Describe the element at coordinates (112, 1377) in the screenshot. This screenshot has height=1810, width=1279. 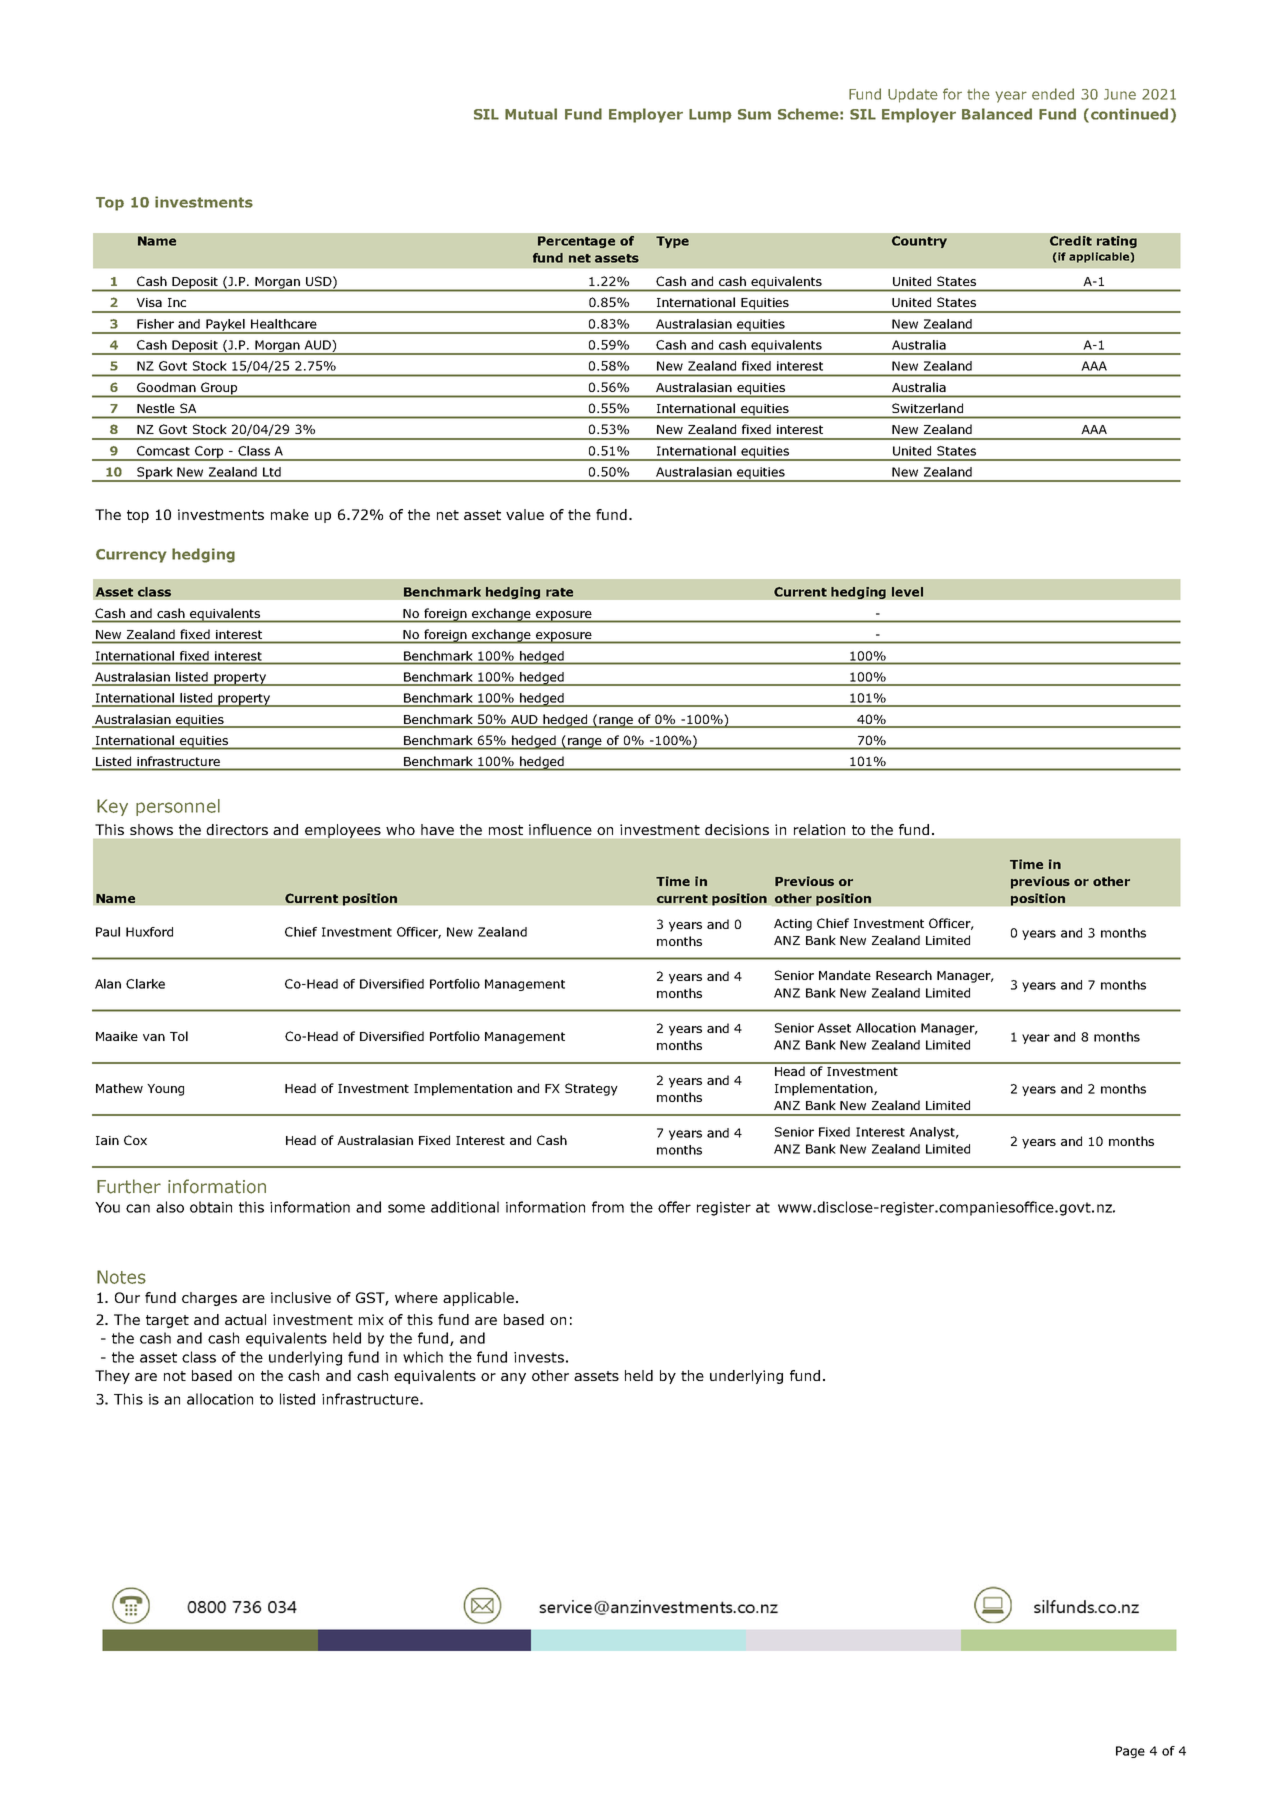
I see `They` at that location.
